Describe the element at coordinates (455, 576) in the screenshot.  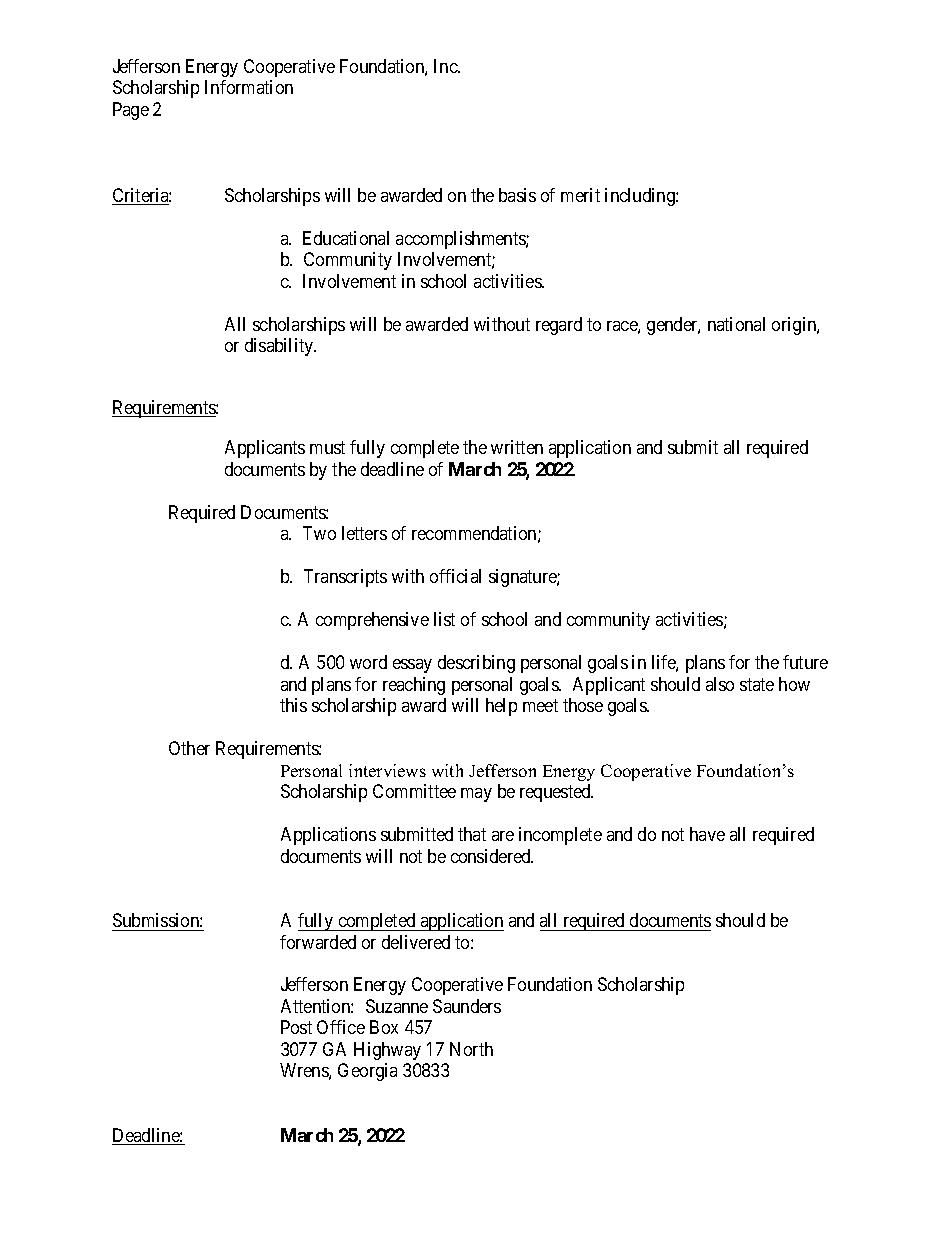
I see `official` at that location.
